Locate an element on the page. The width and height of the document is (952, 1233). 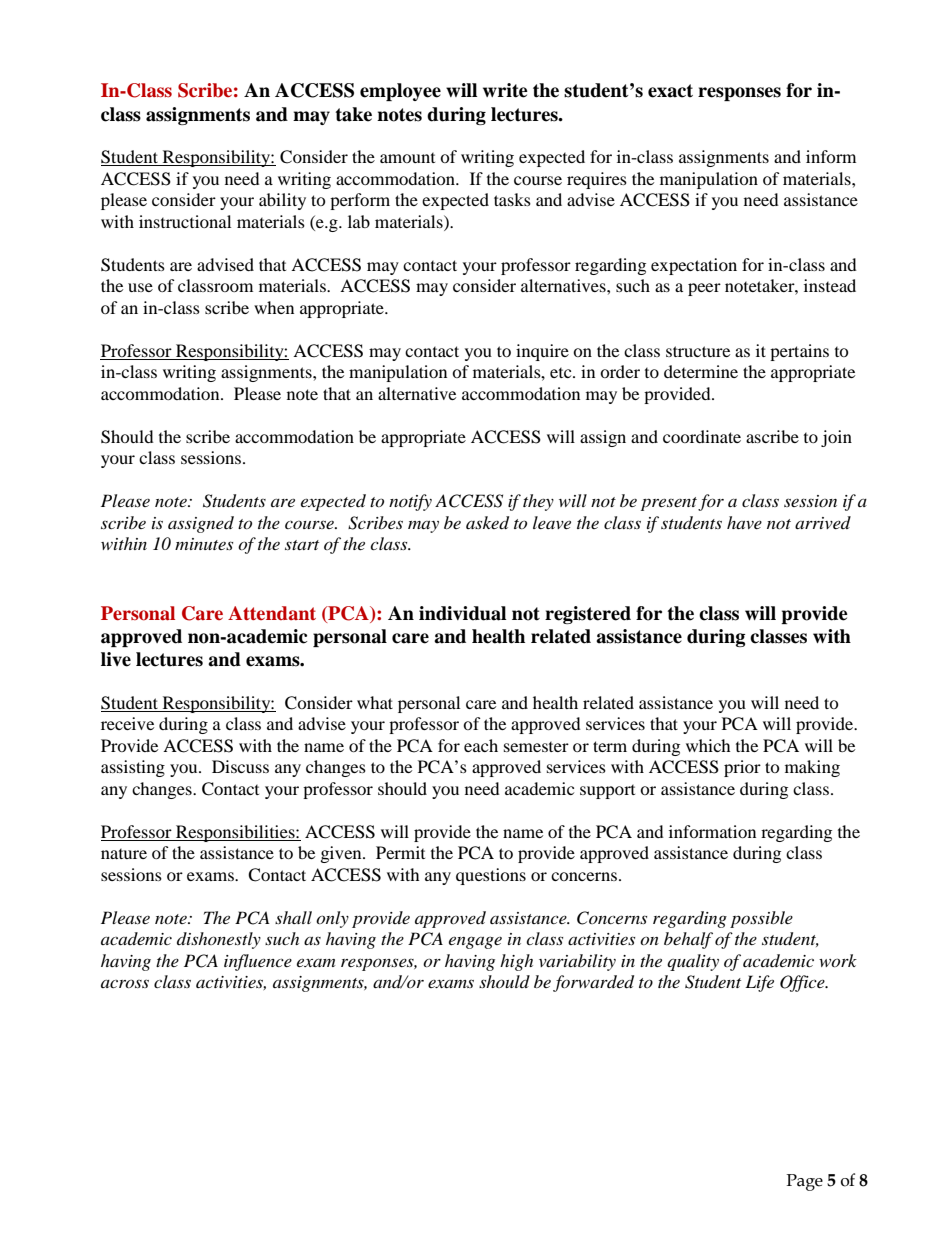
exact is located at coordinates (670, 91).
